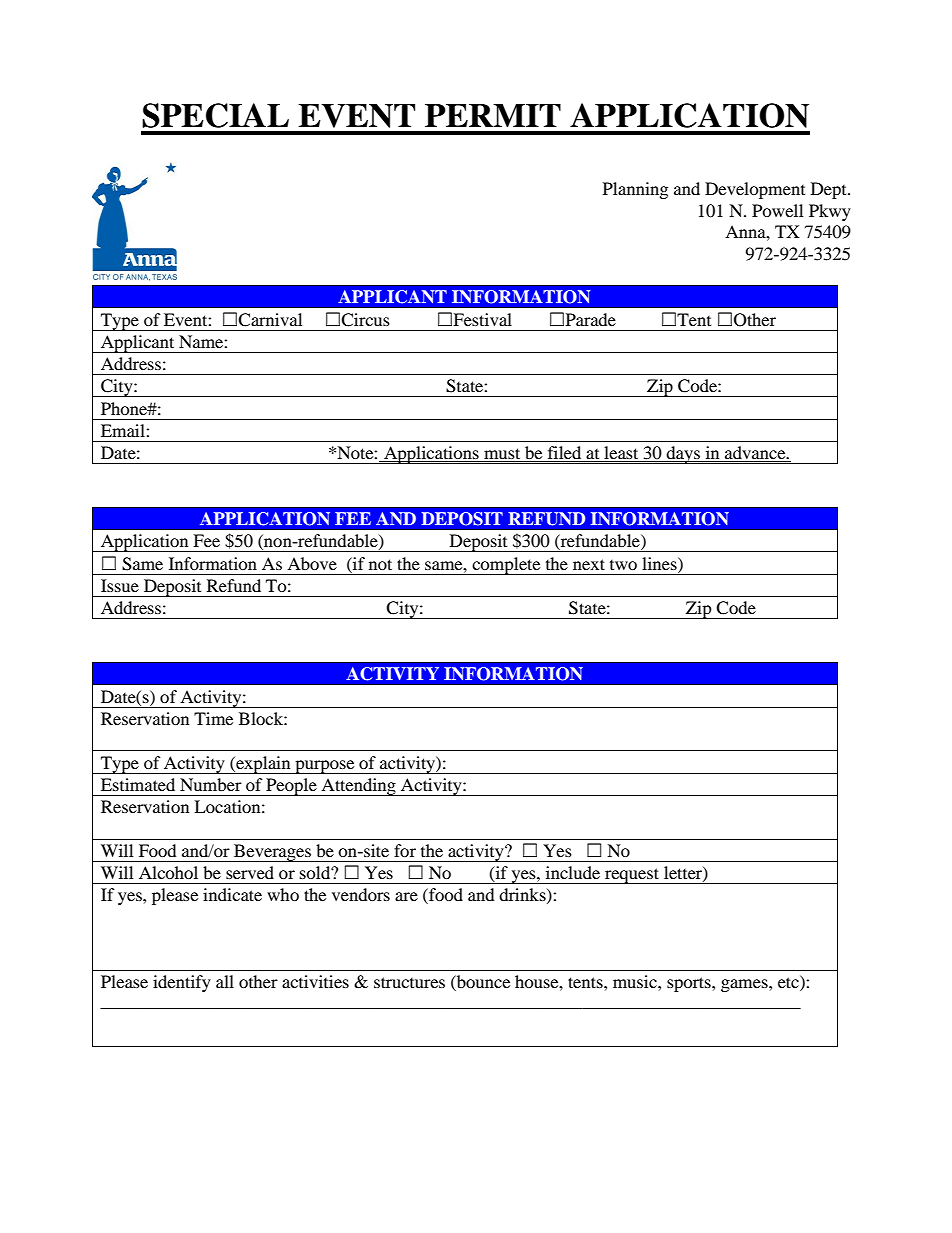  What do you see at coordinates (755, 190) in the page?
I see `Development` at bounding box center [755, 190].
